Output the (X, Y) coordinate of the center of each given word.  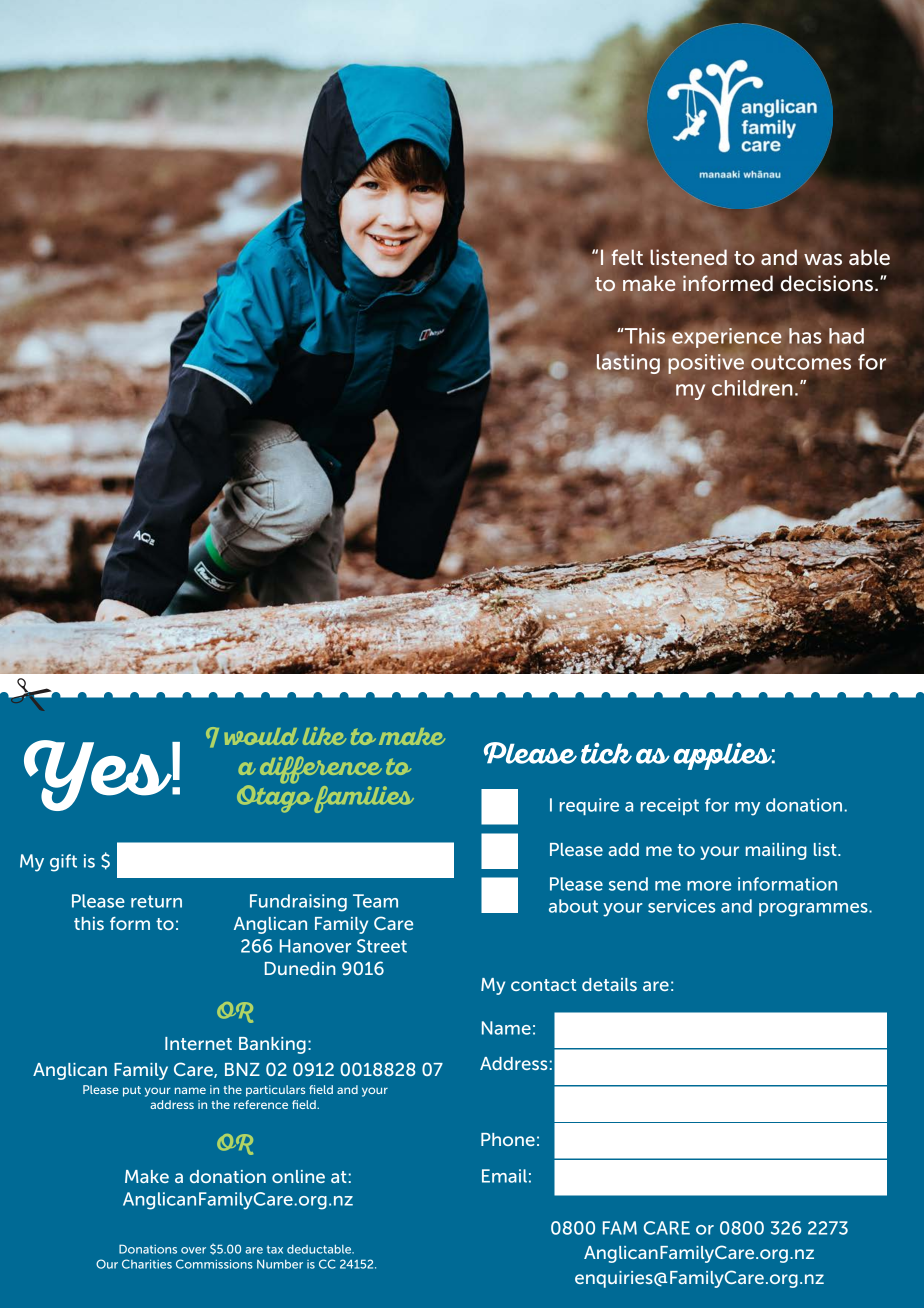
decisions (828, 283)
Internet (198, 1043)
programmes (814, 910)
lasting (628, 365)
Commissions (214, 1264)
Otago (275, 798)
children (752, 388)
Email (504, 1176)
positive (706, 364)
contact (543, 985)
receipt (670, 806)
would (261, 736)
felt (627, 257)
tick (606, 753)
